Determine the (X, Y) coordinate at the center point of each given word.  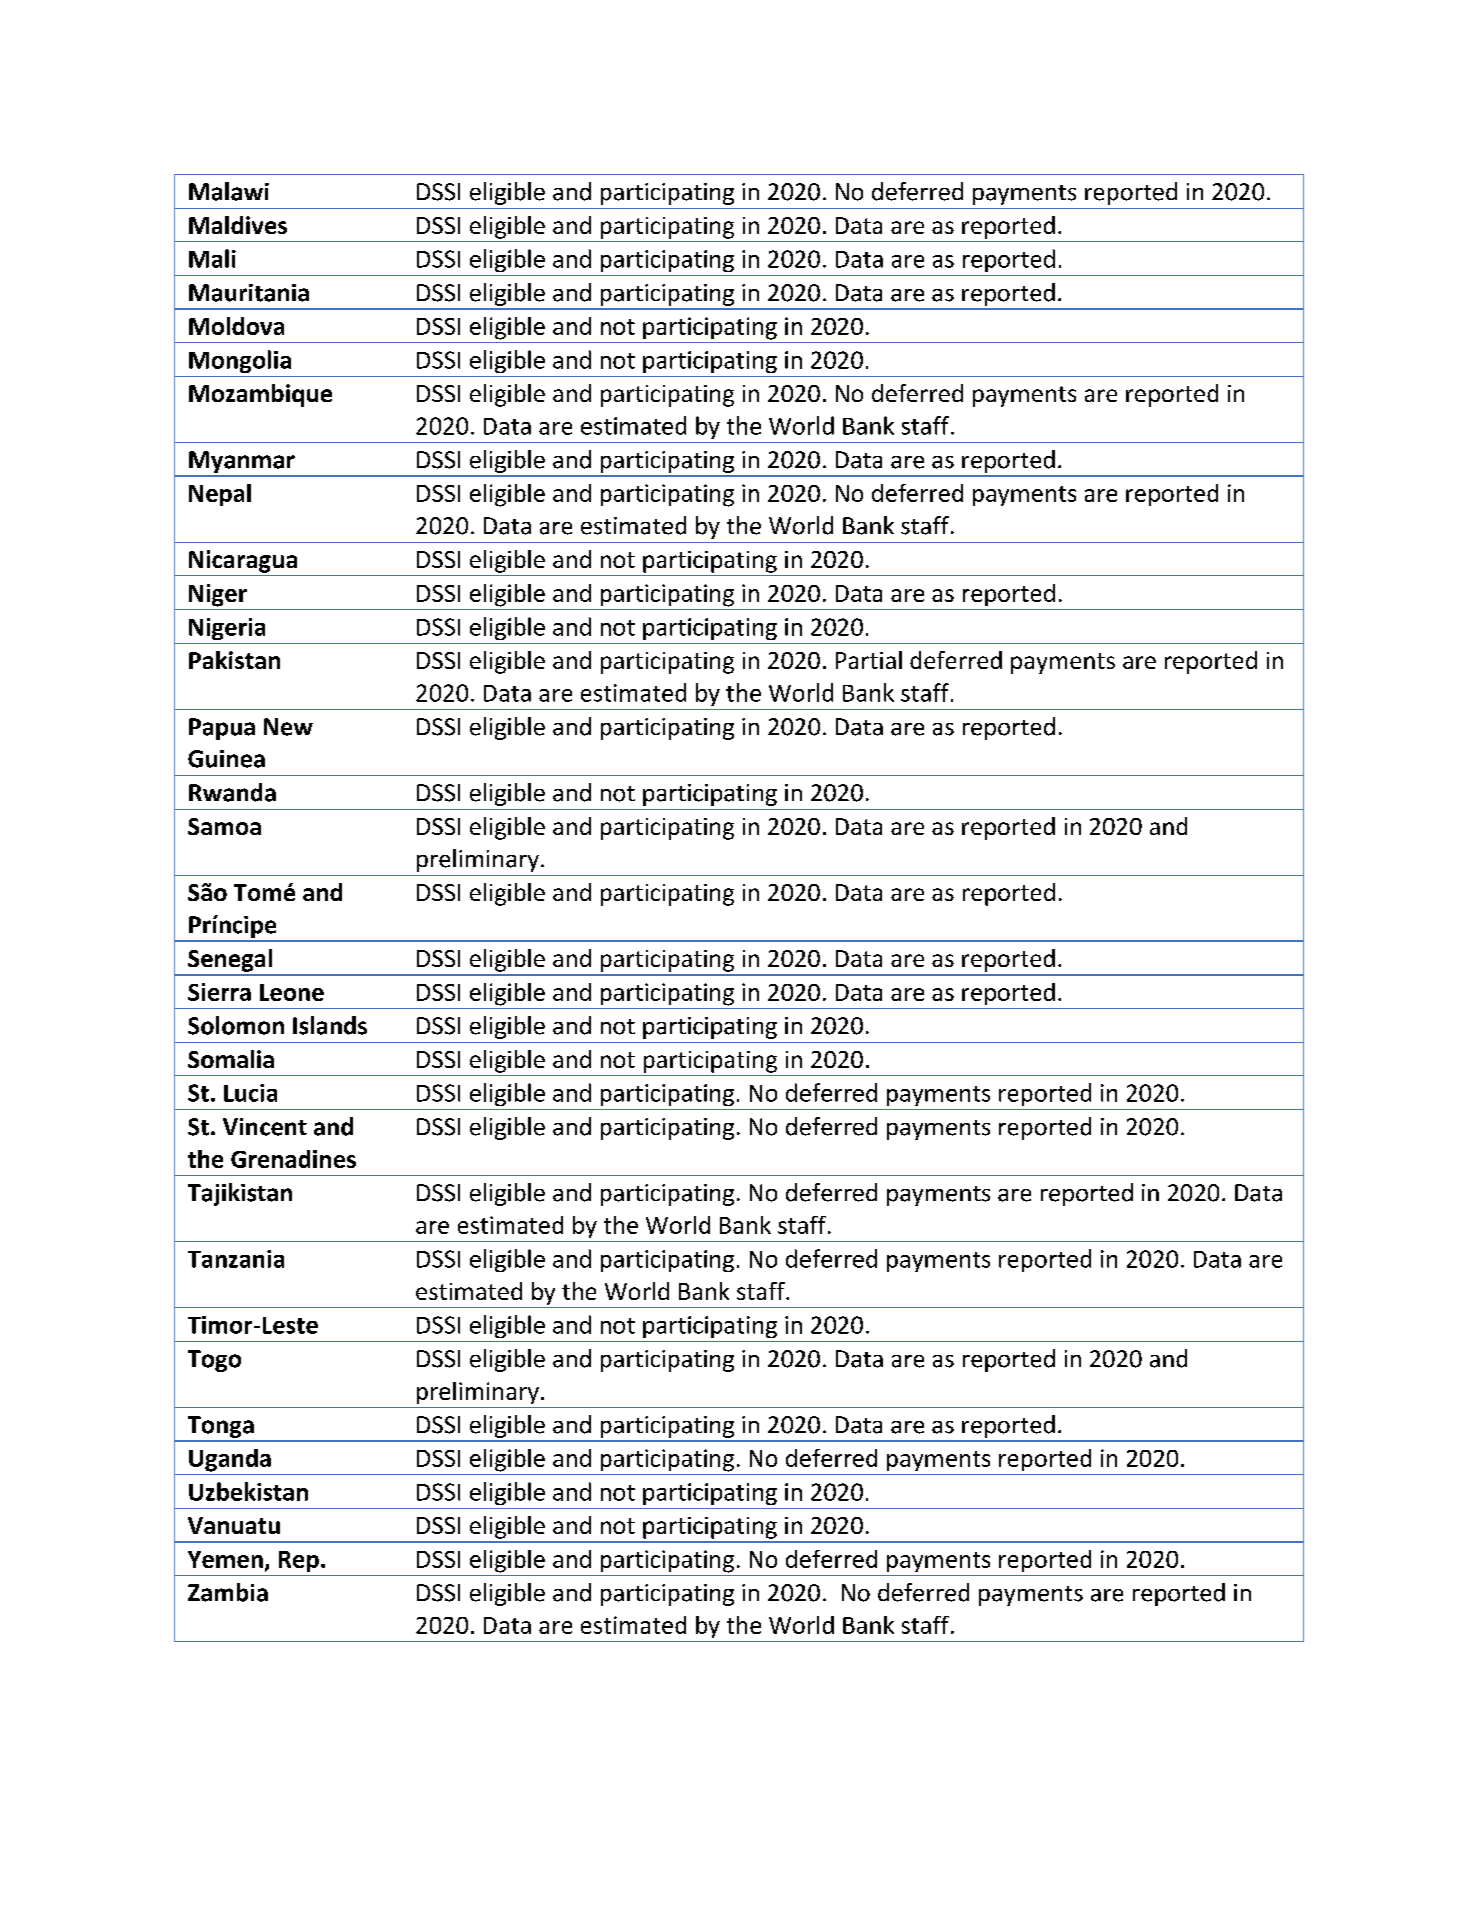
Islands (330, 1025)
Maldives (238, 225)
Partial (869, 660)
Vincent (265, 1127)
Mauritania (249, 293)
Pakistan (234, 660)
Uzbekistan (248, 1491)
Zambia (228, 1592)
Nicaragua (243, 561)
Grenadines (293, 1159)
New (288, 727)
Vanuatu (234, 1525)
